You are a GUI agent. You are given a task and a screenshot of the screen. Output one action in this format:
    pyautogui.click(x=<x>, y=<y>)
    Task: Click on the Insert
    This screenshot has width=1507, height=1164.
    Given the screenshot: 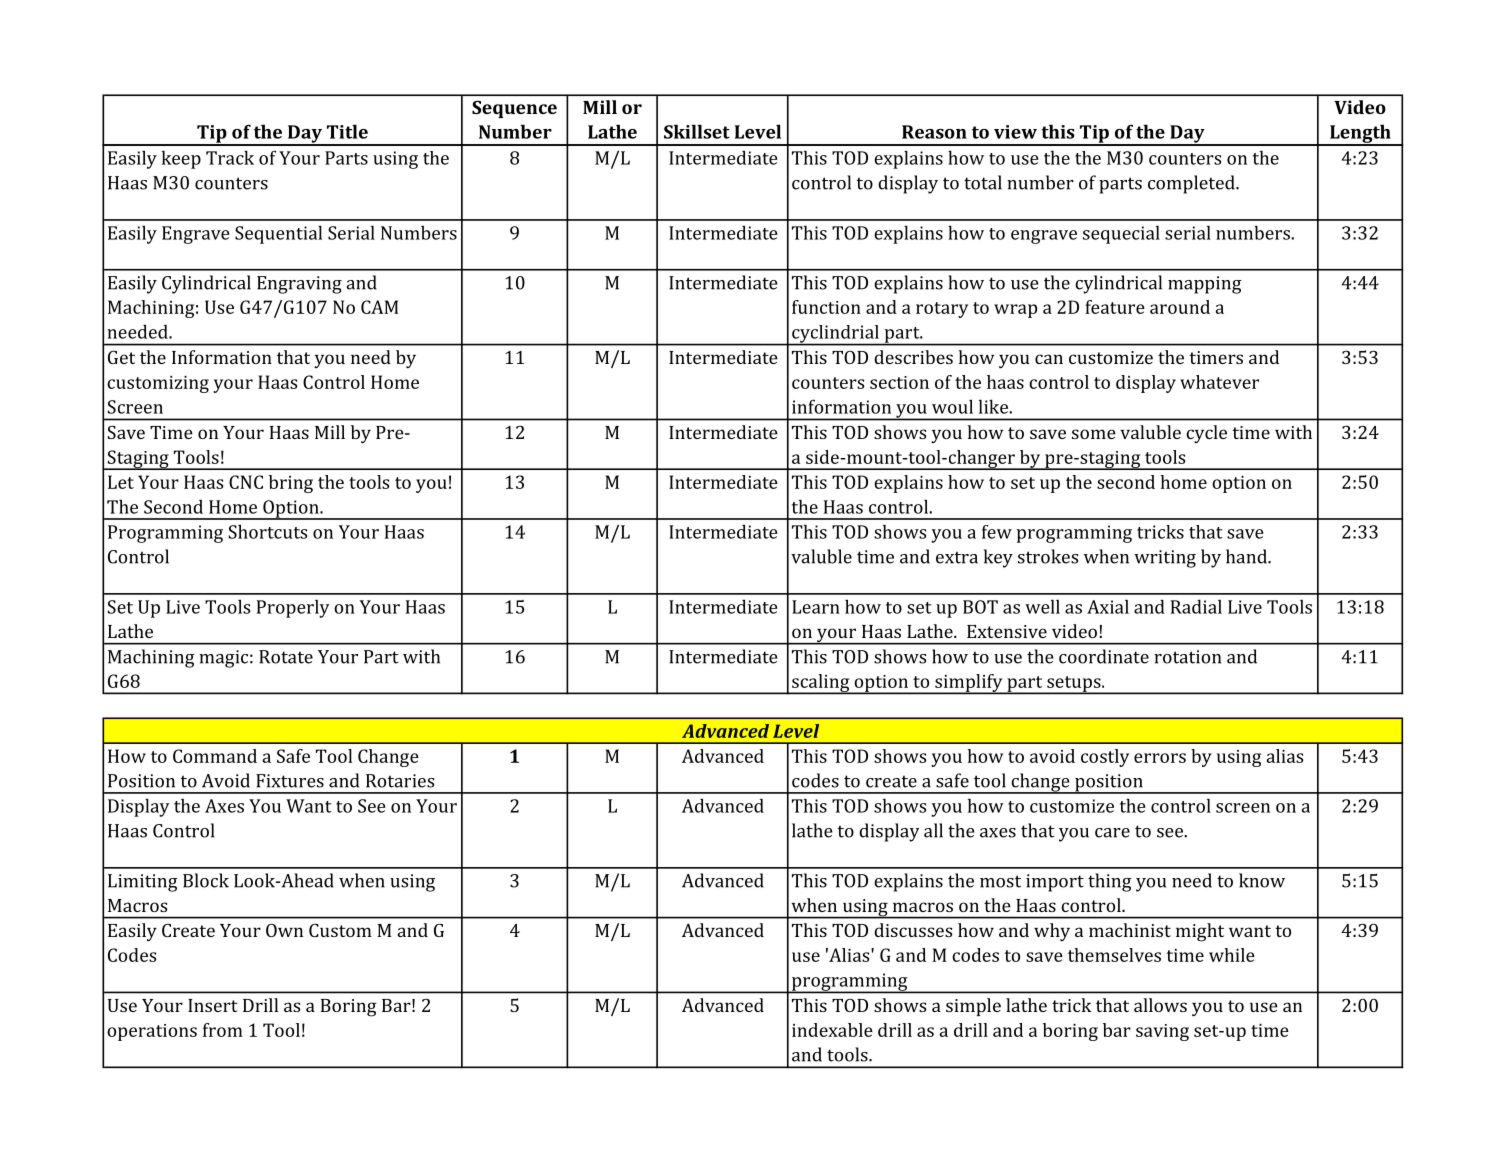 What is the action you would take?
    pyautogui.click(x=213, y=1005)
